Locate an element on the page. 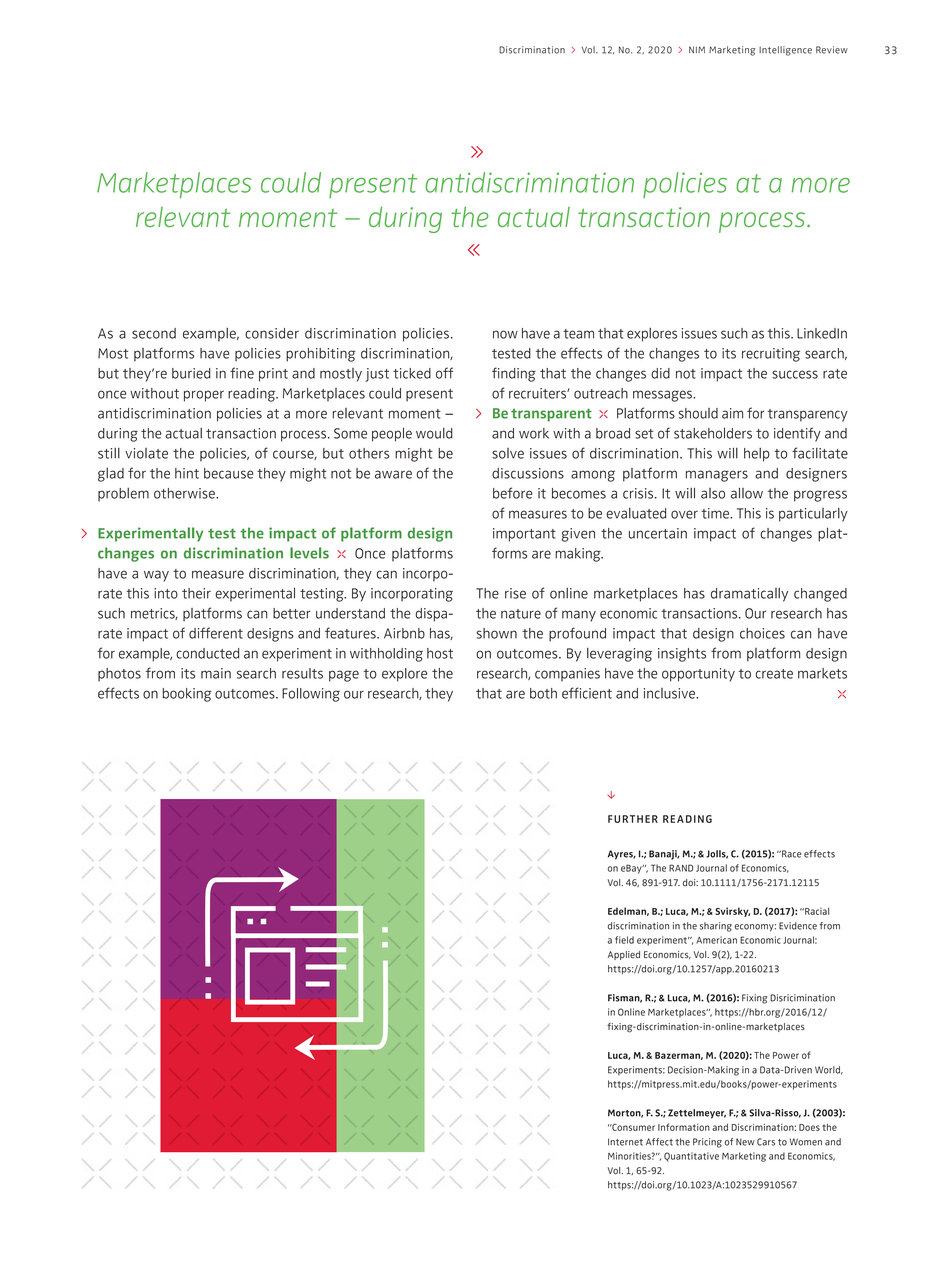 The image size is (952, 1270). Affect is located at coordinates (659, 1142).
